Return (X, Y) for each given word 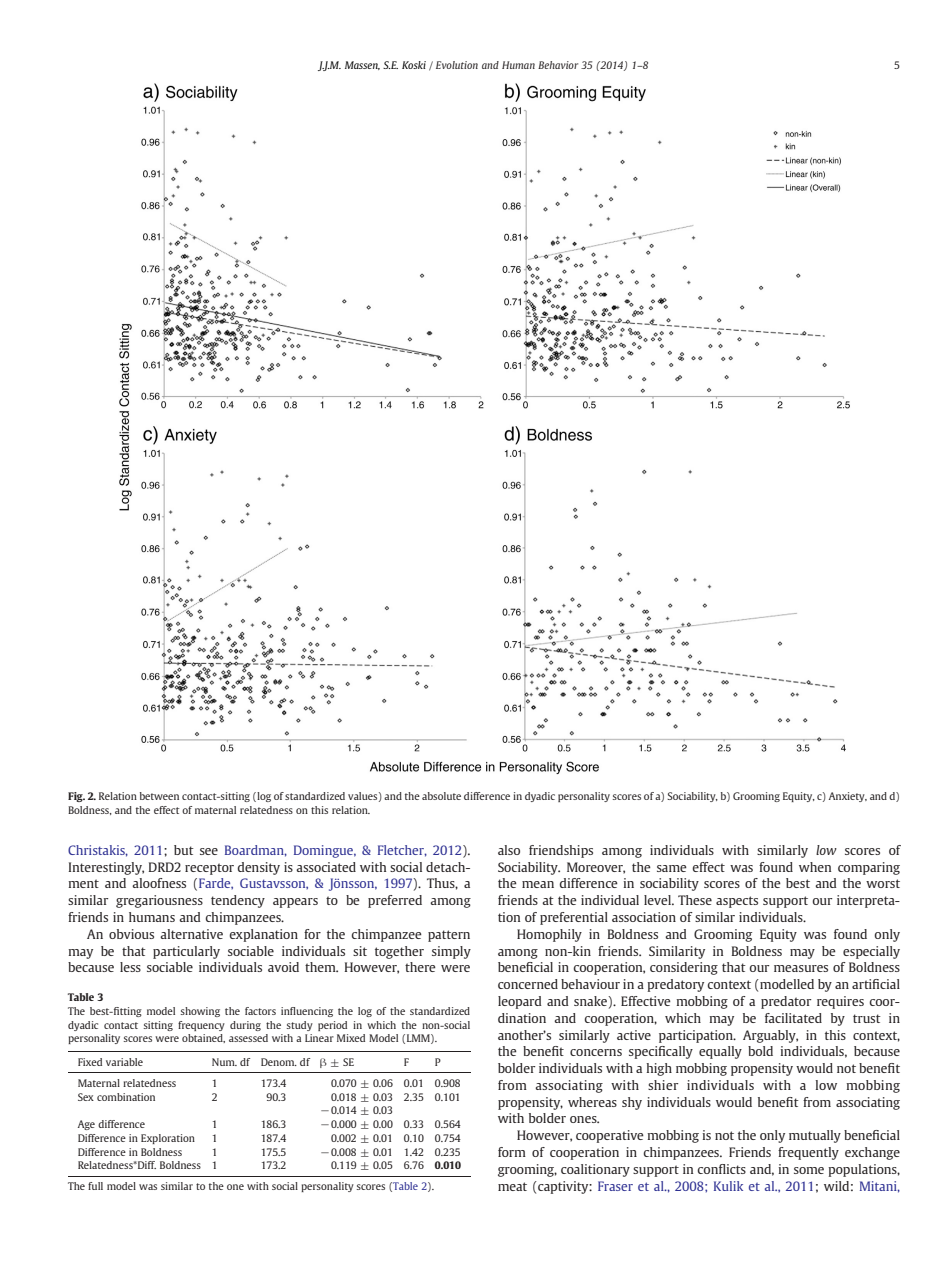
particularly (186, 952)
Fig (76, 797)
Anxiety (848, 797)
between (159, 796)
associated (326, 867)
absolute (441, 796)
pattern (449, 936)
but (184, 850)
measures (801, 968)
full (95, 1186)
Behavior (558, 65)
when (815, 867)
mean (538, 884)
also (509, 850)
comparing (869, 868)
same (672, 868)
